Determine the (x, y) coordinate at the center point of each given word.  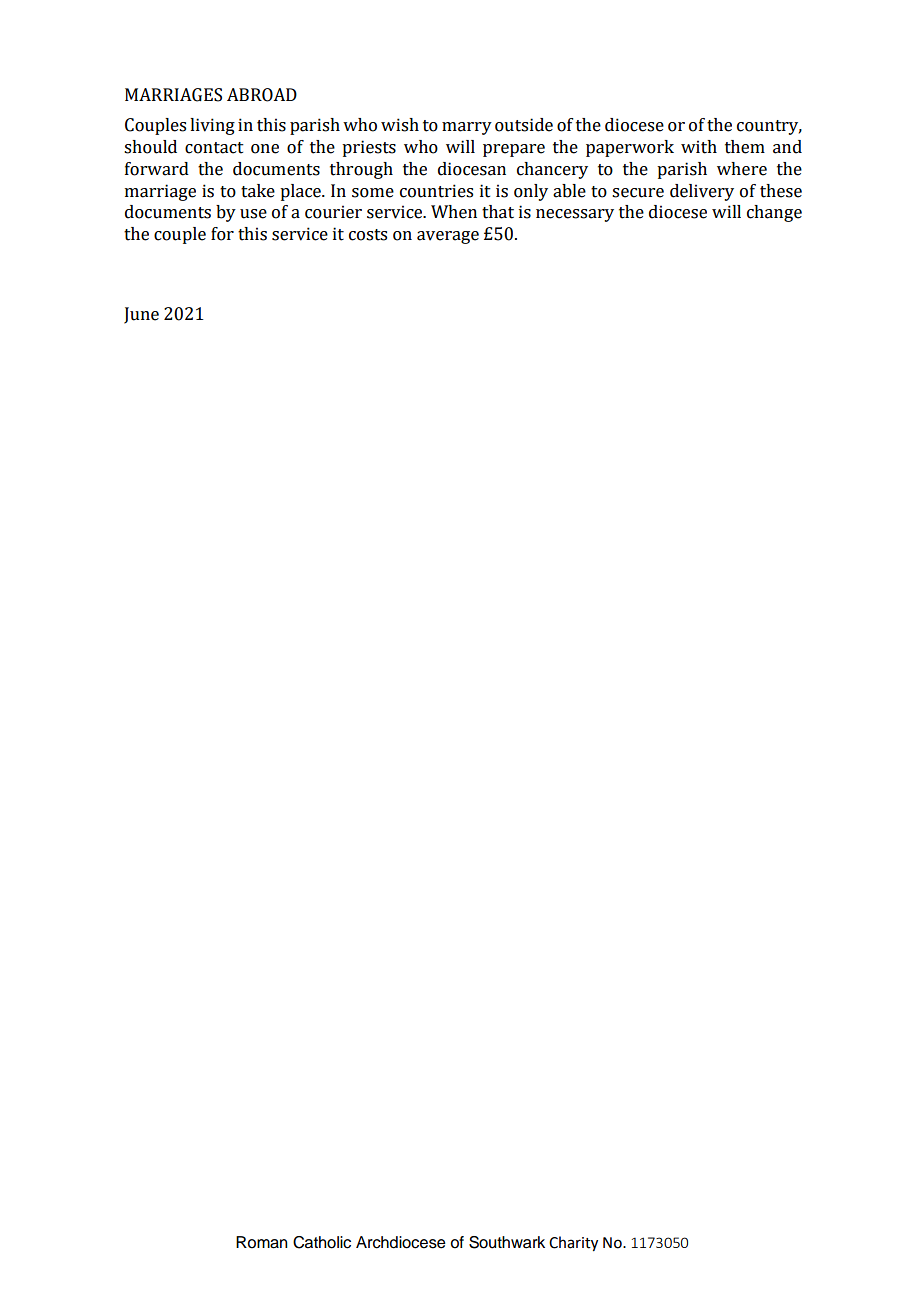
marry (467, 128)
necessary (575, 215)
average (448, 237)
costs (368, 235)
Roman (262, 1242)
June (141, 315)
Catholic (322, 1242)
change (774, 213)
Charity (573, 1243)
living (212, 126)
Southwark (507, 1242)
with (699, 147)
